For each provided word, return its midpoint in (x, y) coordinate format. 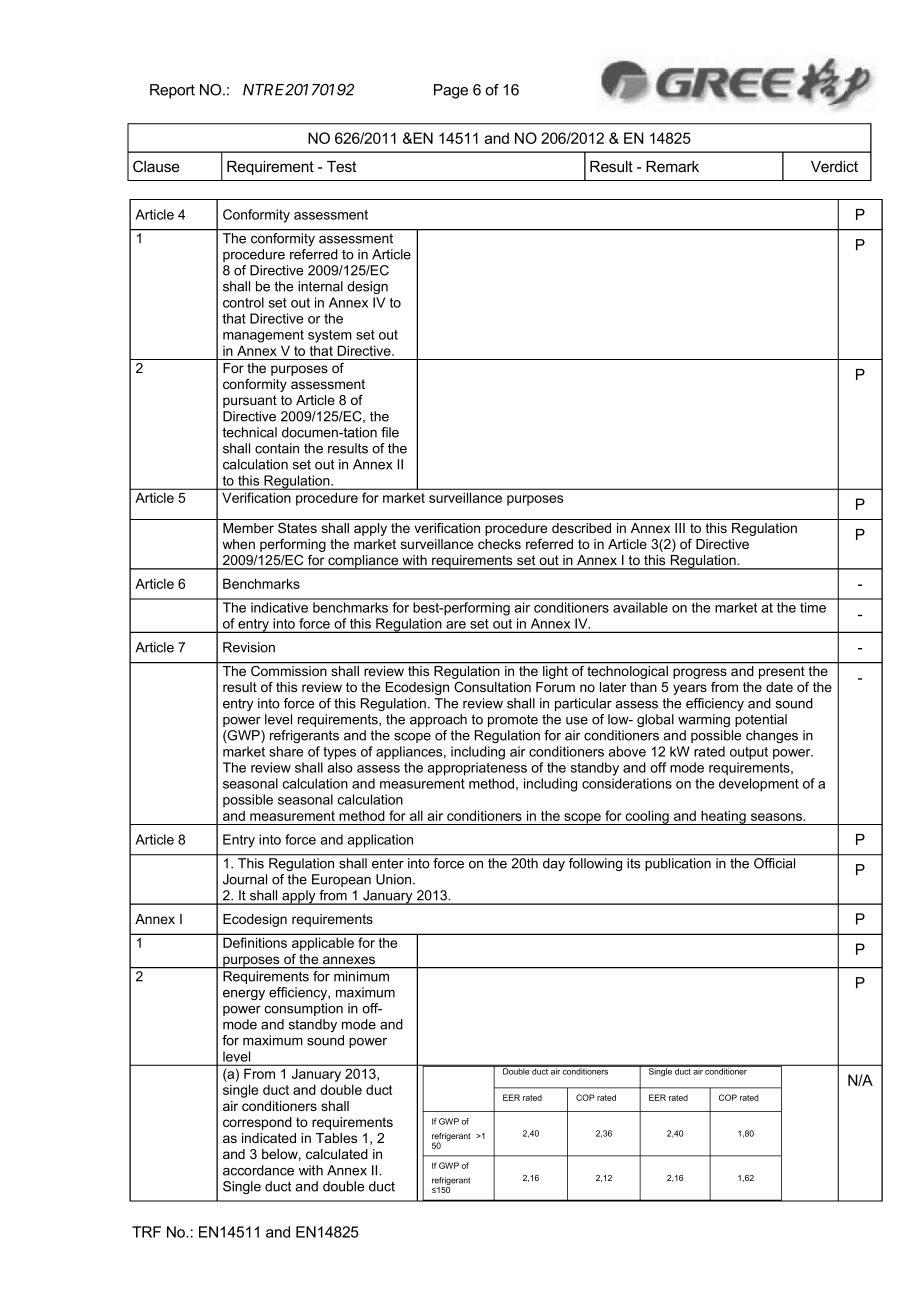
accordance (258, 1170)
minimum (361, 976)
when (238, 544)
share (286, 751)
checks (499, 544)
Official (774, 863)
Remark (672, 166)
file (390, 432)
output (749, 753)
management (263, 336)
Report (172, 91)
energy (244, 995)
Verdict (834, 166)
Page (451, 91)
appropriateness (477, 769)
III (680, 528)
